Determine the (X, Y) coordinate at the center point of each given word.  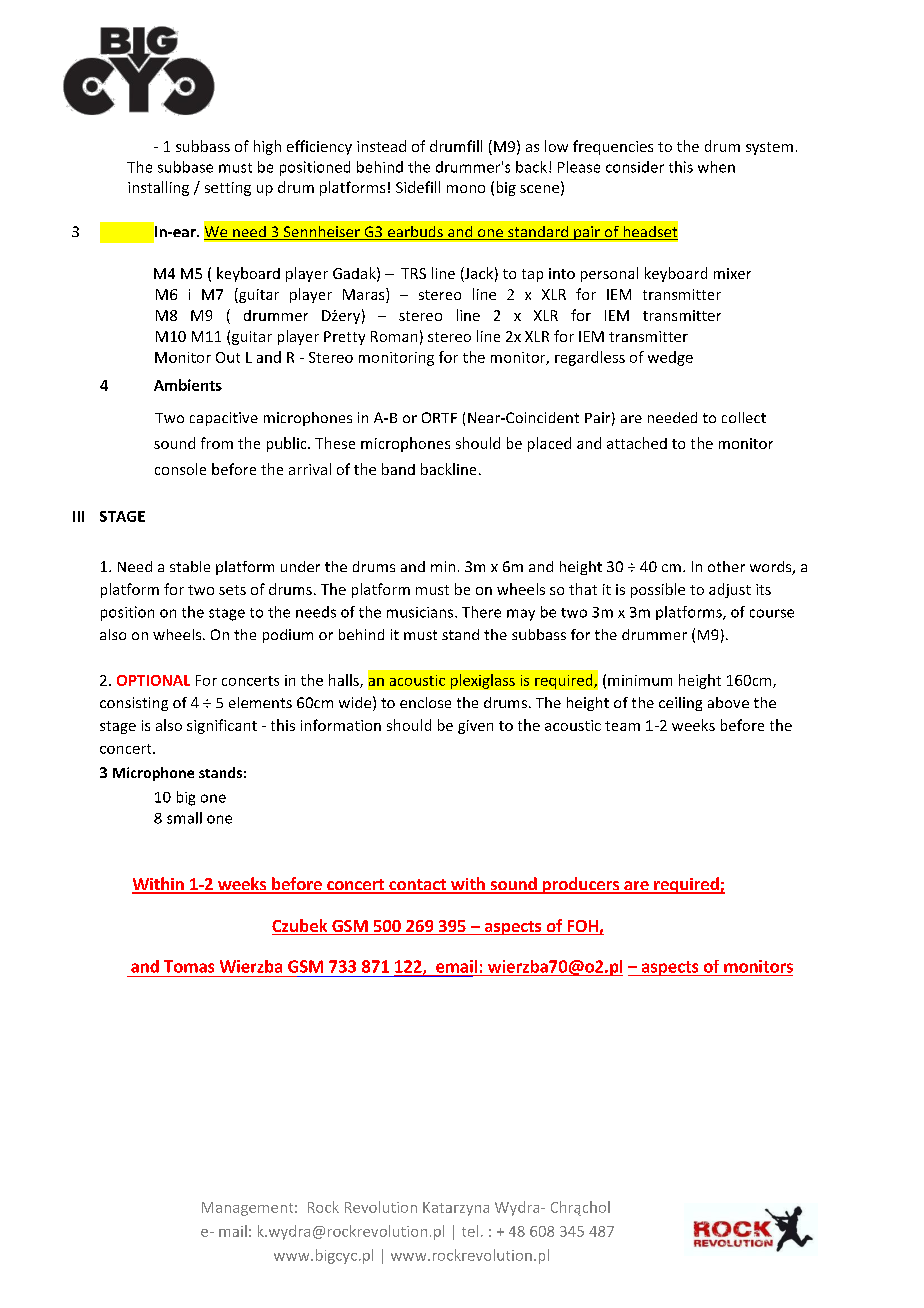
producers (581, 885)
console (180, 469)
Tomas (189, 966)
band (398, 469)
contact (417, 886)
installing (158, 188)
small (184, 818)
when (716, 167)
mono (466, 189)
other (726, 566)
